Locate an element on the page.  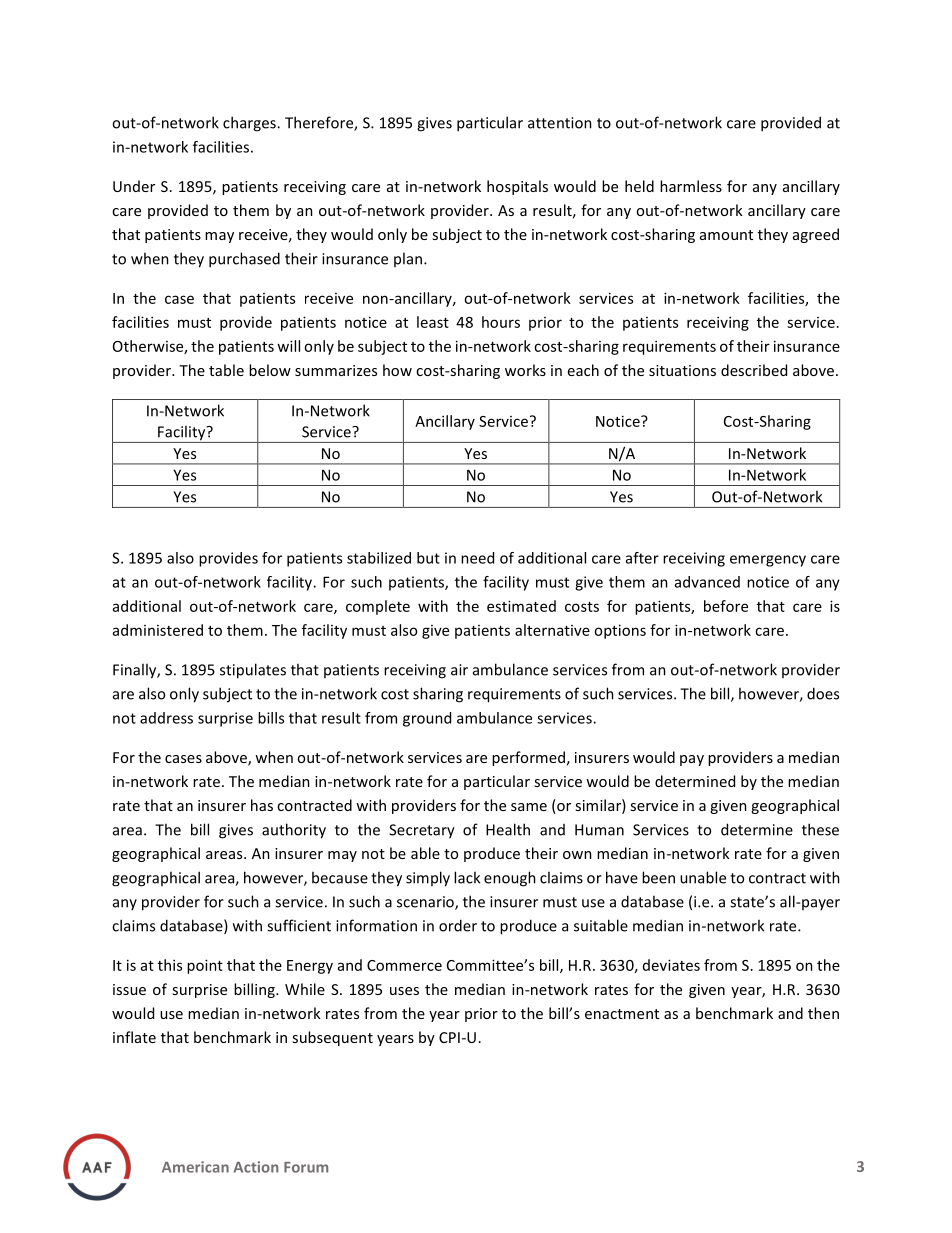
Forum is located at coordinates (306, 1167).
